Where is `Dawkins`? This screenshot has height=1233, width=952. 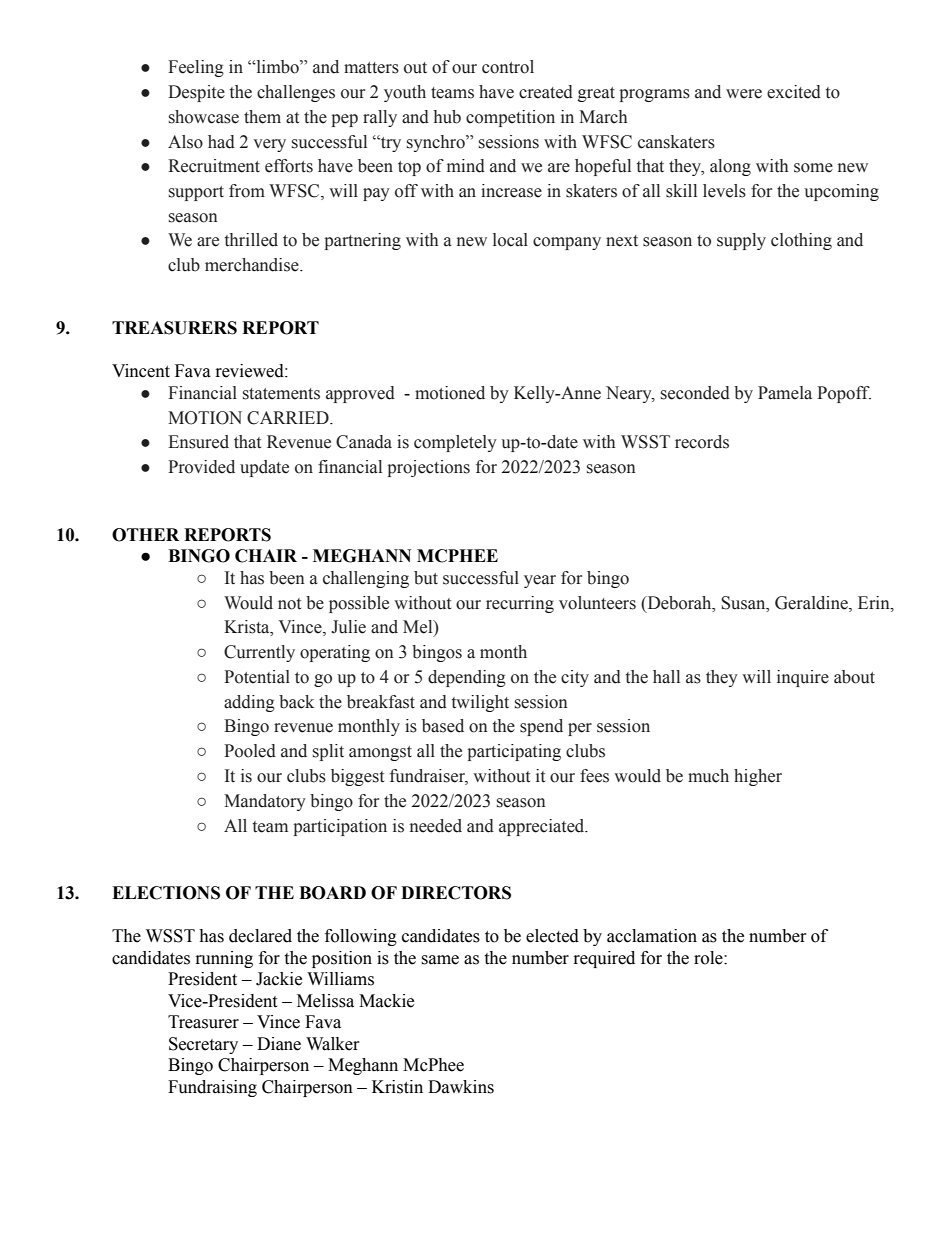 Dawkins is located at coordinates (461, 1087).
